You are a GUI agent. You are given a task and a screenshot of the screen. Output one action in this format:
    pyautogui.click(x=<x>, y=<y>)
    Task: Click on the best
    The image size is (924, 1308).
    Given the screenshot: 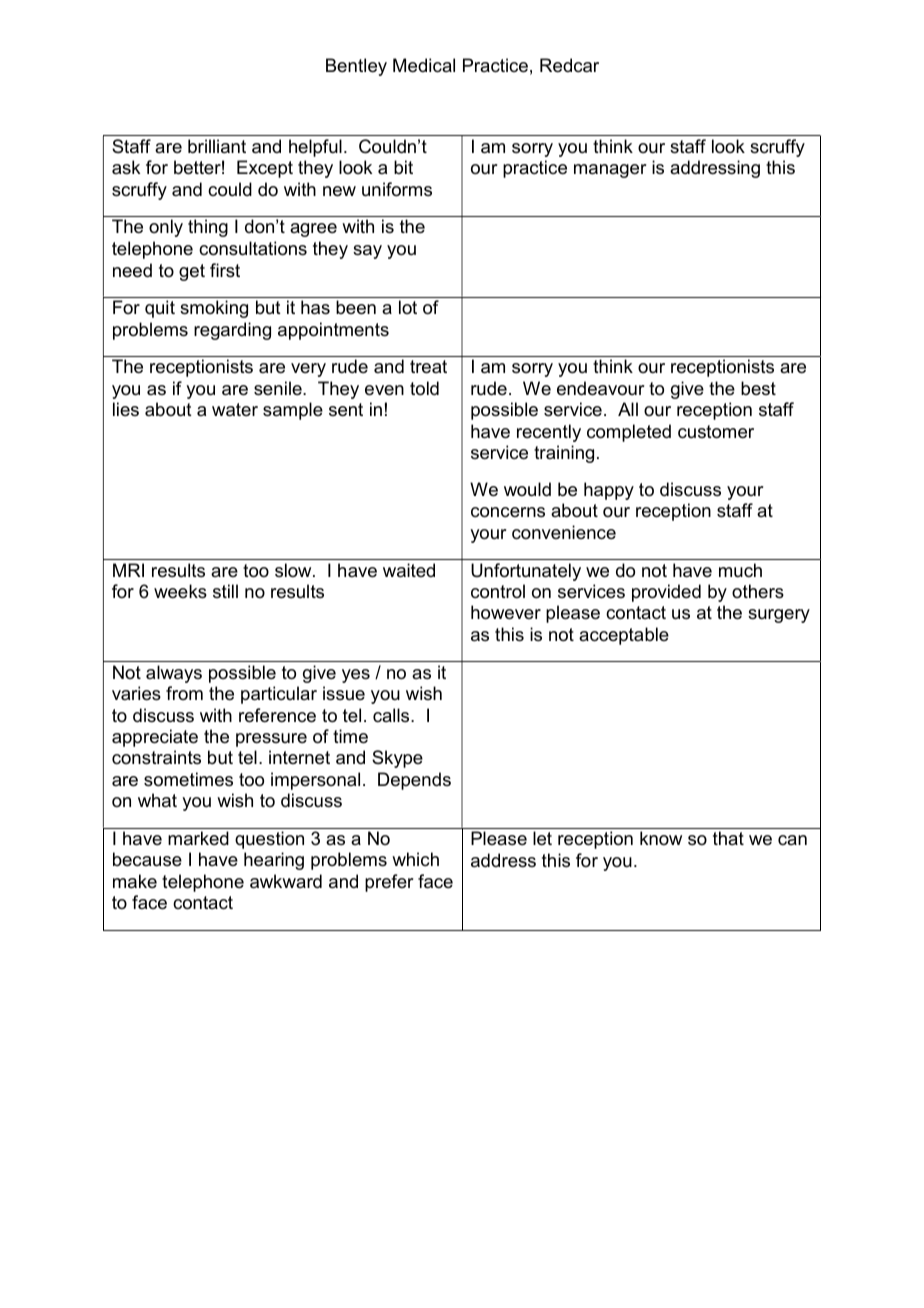 What is the action you would take?
    pyautogui.click(x=758, y=388)
